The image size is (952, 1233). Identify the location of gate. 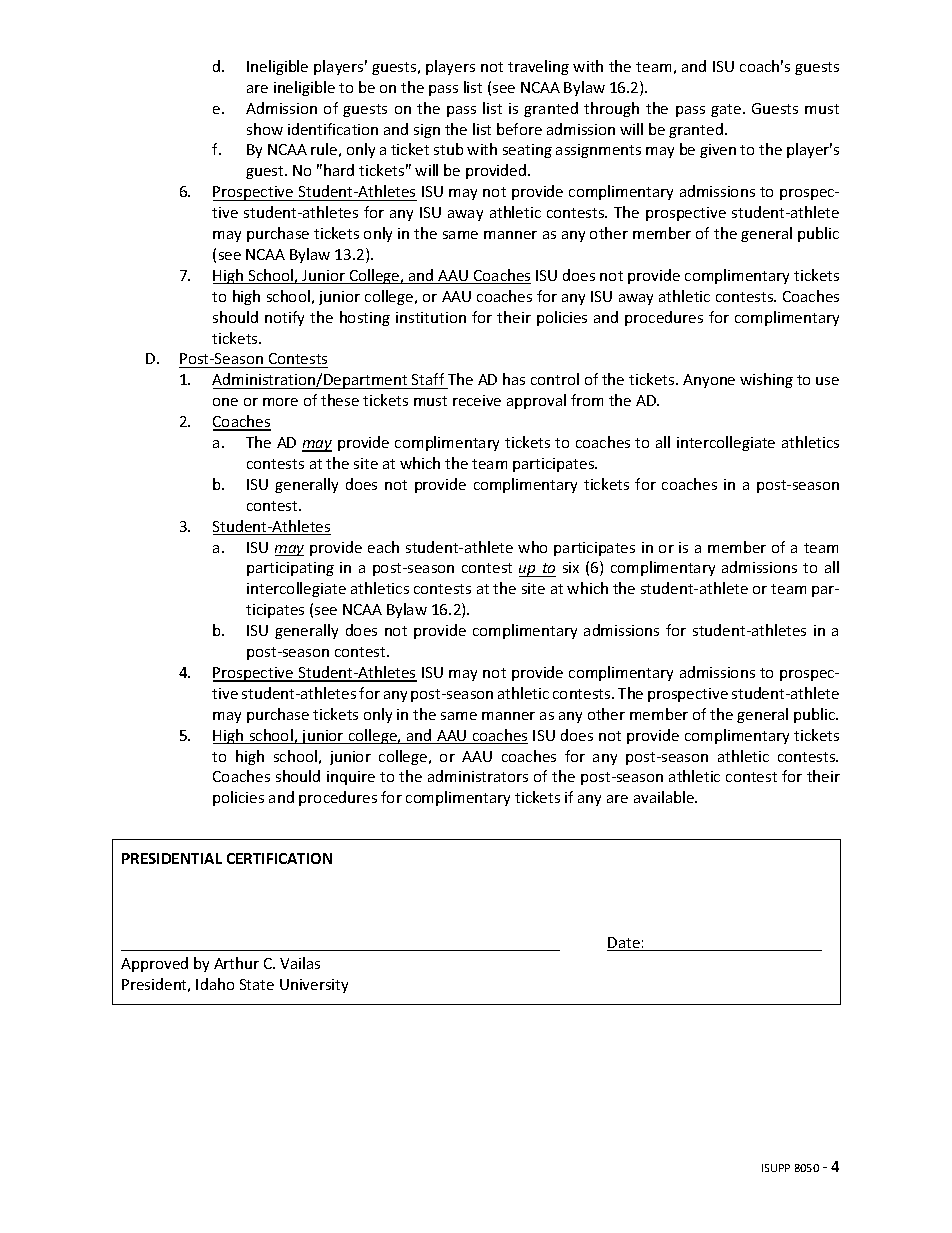
(727, 110).
